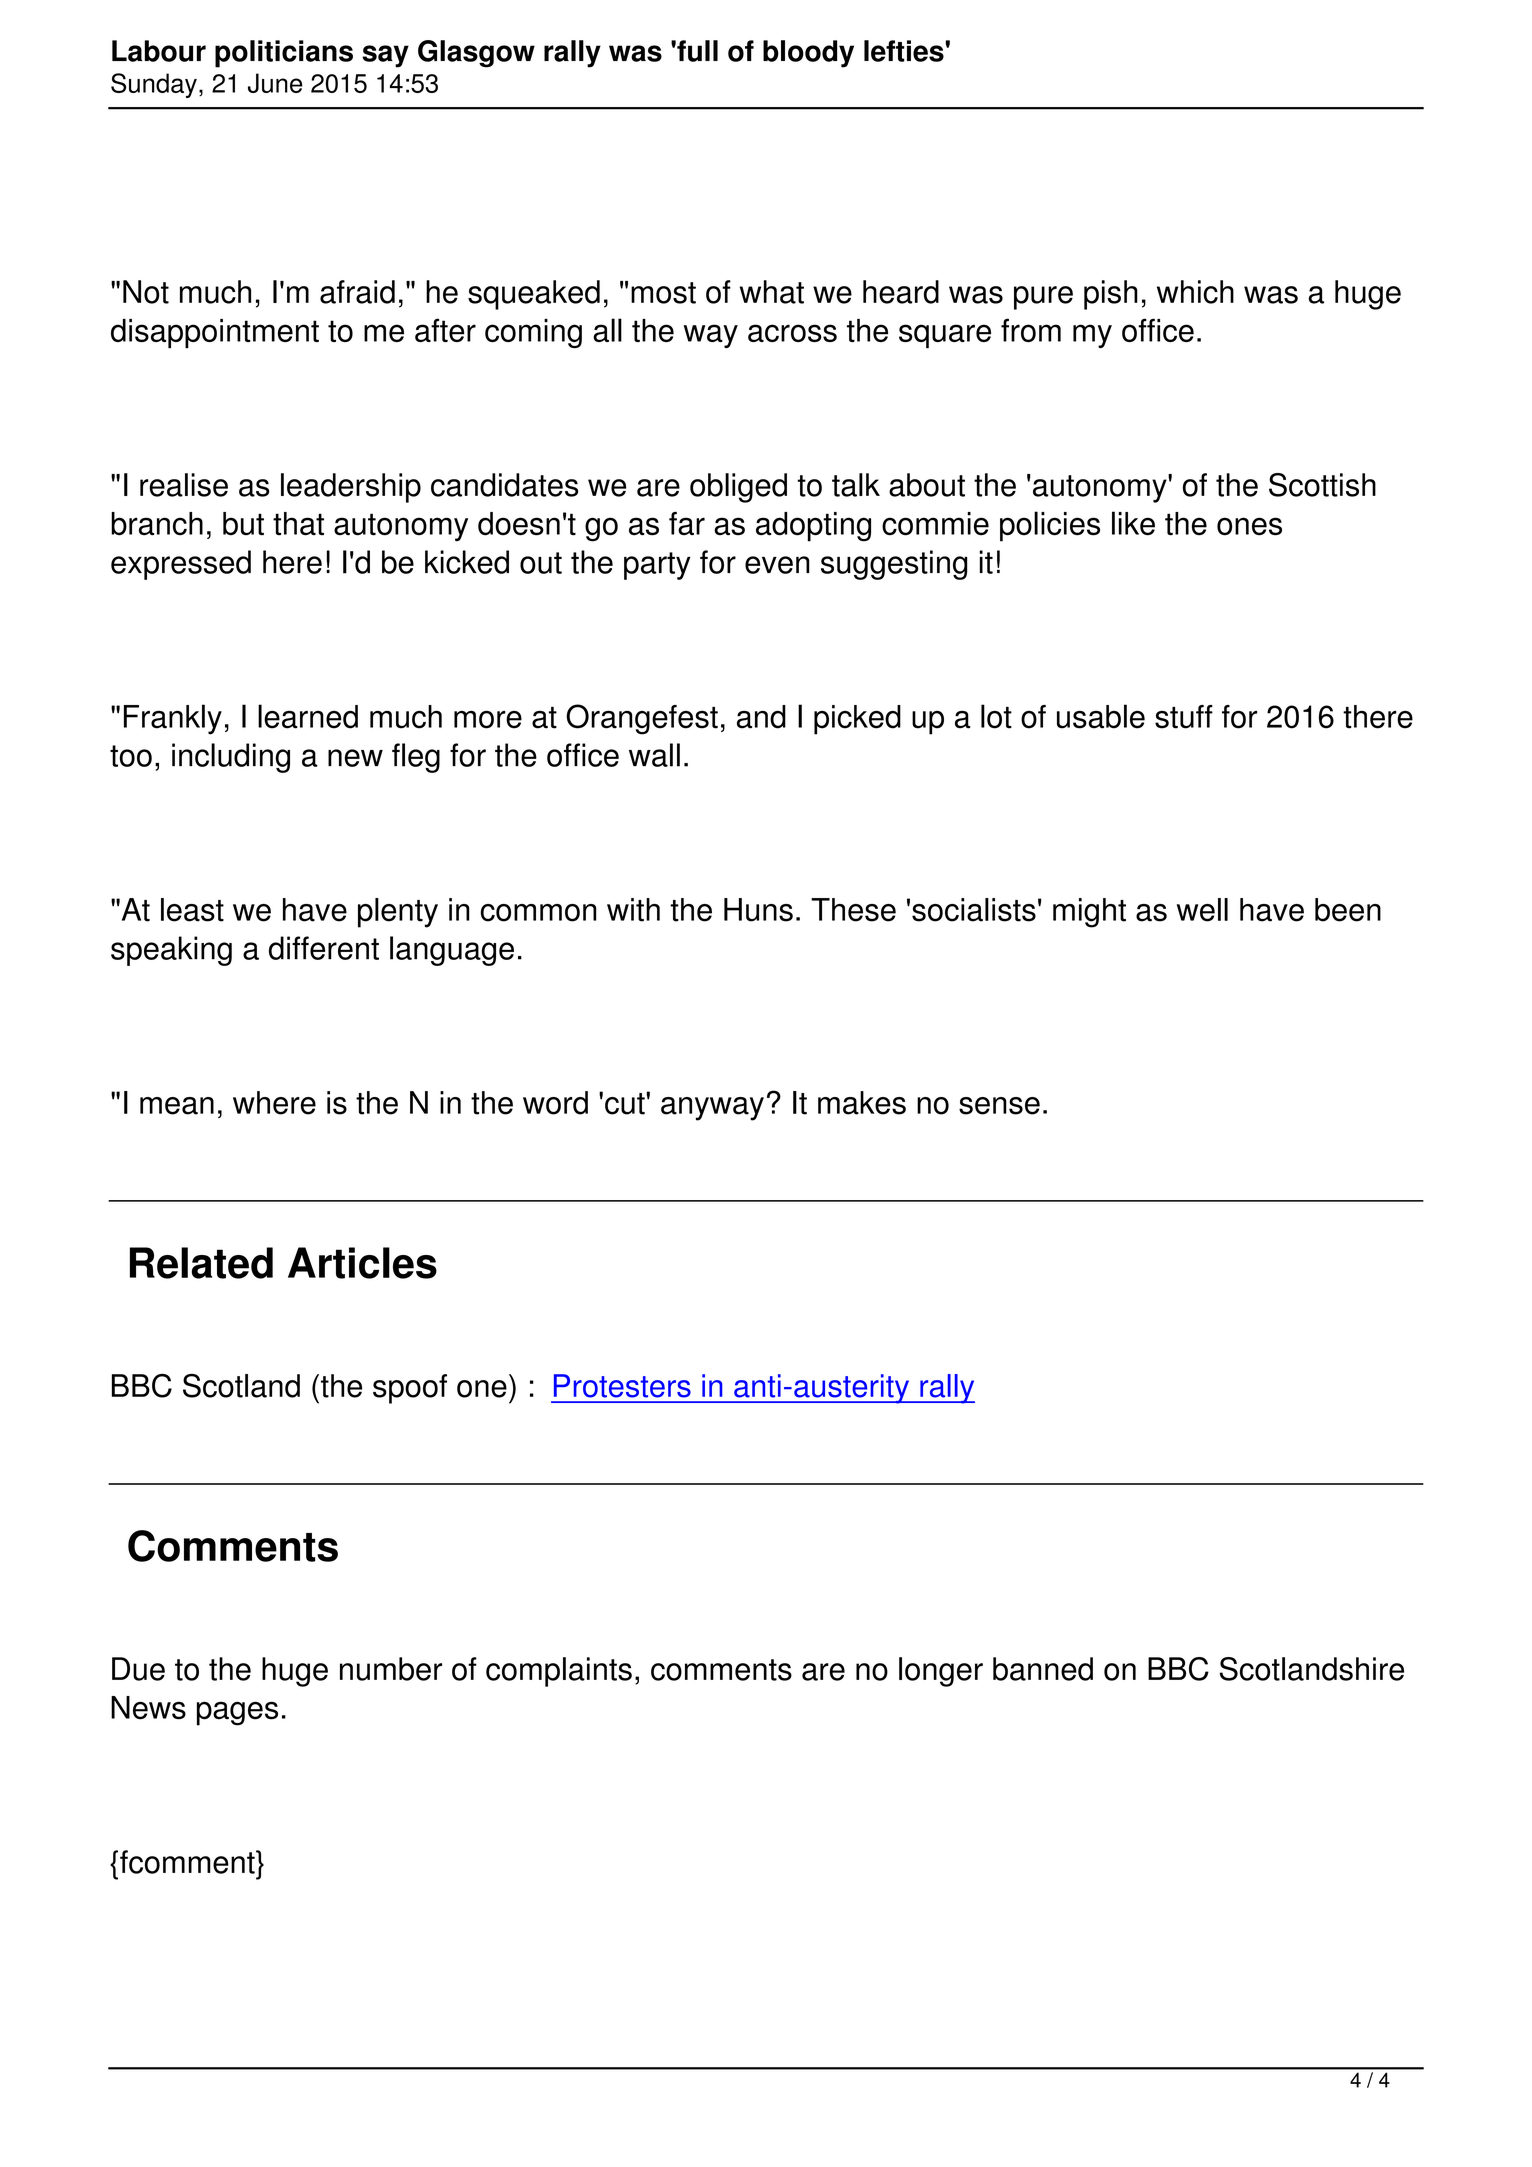 This document has width=1532, height=2167. What do you see at coordinates (177, 1106) in the document?
I see `mean` at bounding box center [177, 1106].
